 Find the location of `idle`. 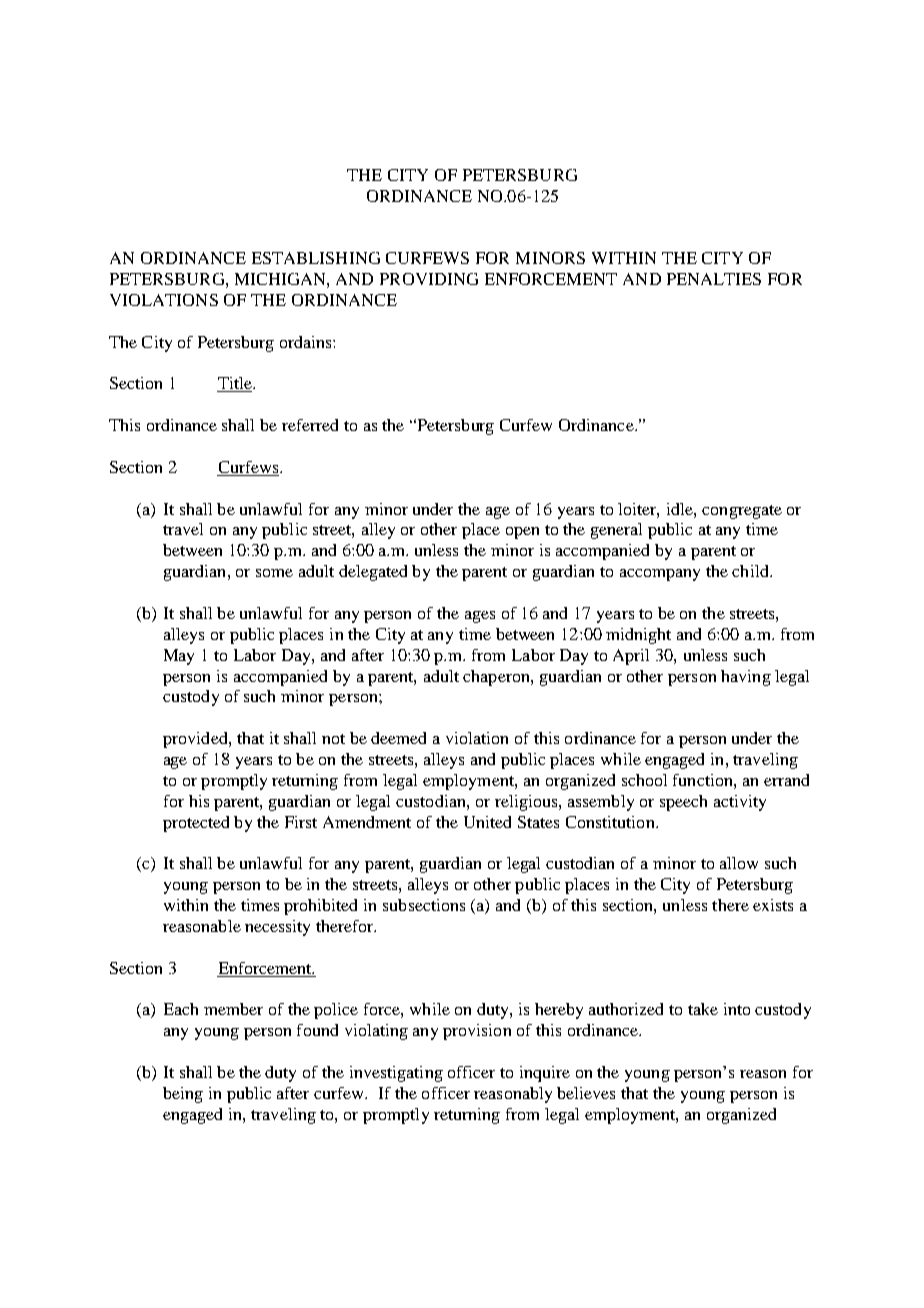

idle is located at coordinates (681, 509).
